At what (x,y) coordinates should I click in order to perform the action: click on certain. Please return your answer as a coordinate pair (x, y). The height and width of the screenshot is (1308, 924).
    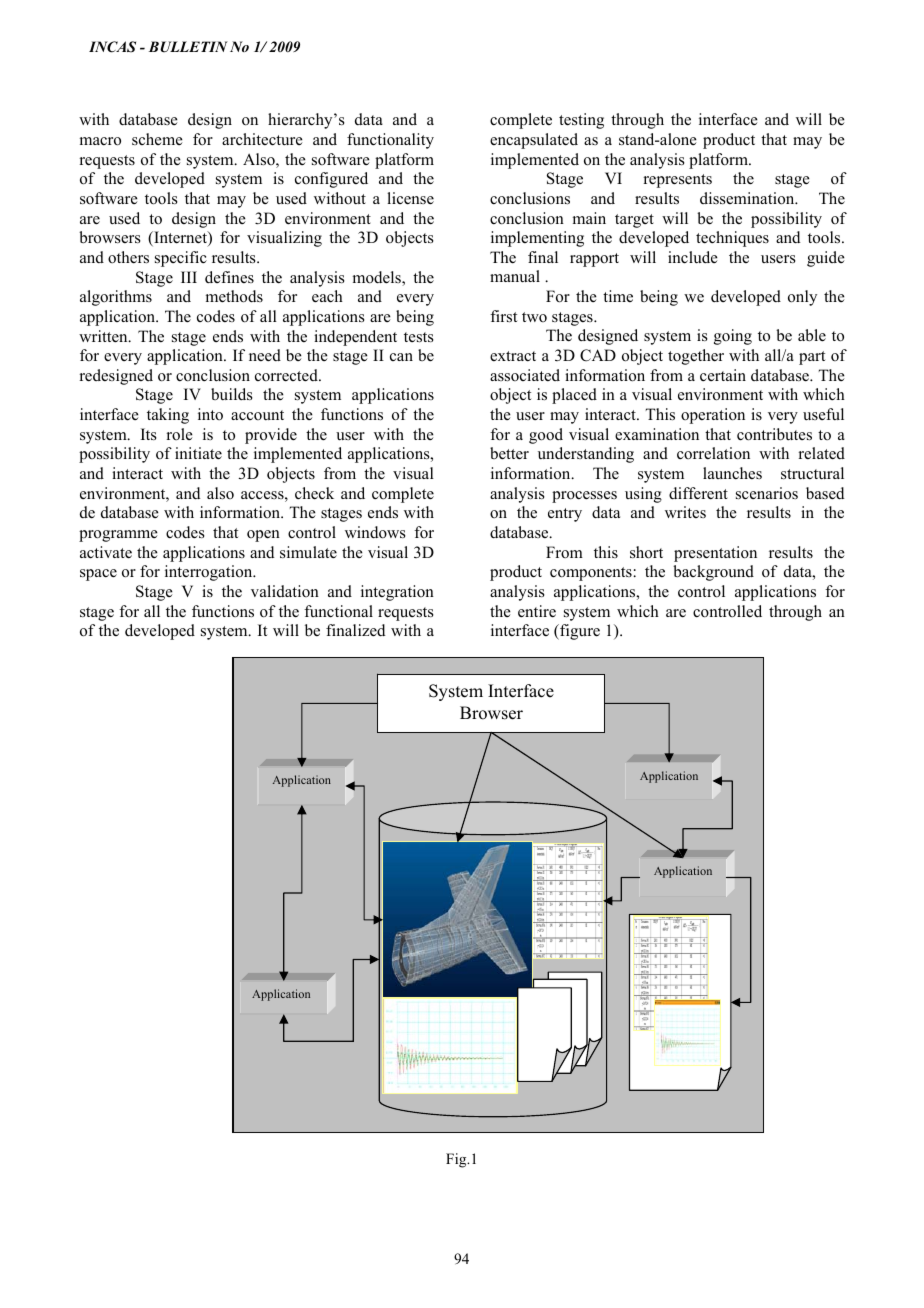
    Looking at the image, I should click on (723, 375).
